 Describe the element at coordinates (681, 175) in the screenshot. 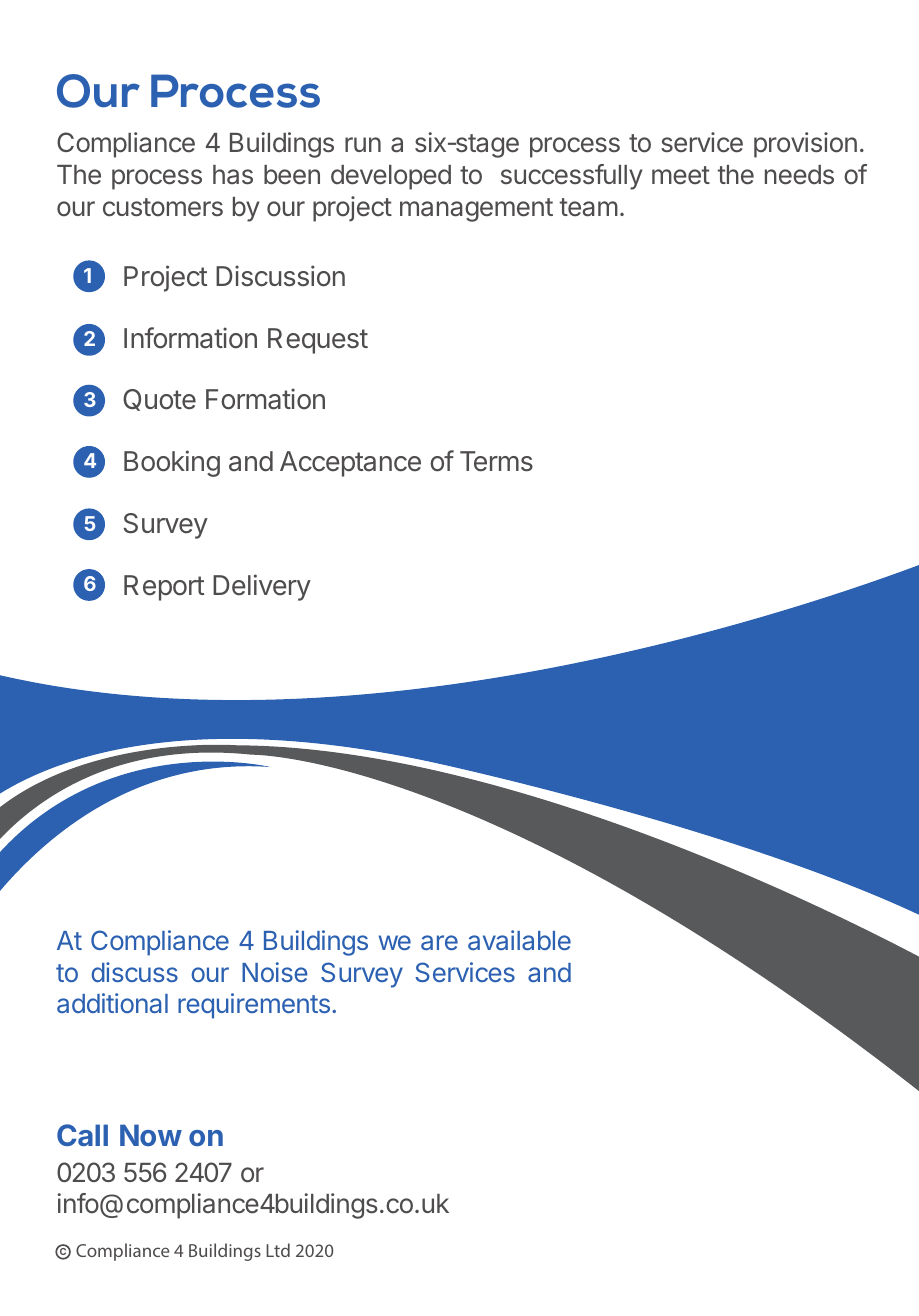

I see `meet` at that location.
